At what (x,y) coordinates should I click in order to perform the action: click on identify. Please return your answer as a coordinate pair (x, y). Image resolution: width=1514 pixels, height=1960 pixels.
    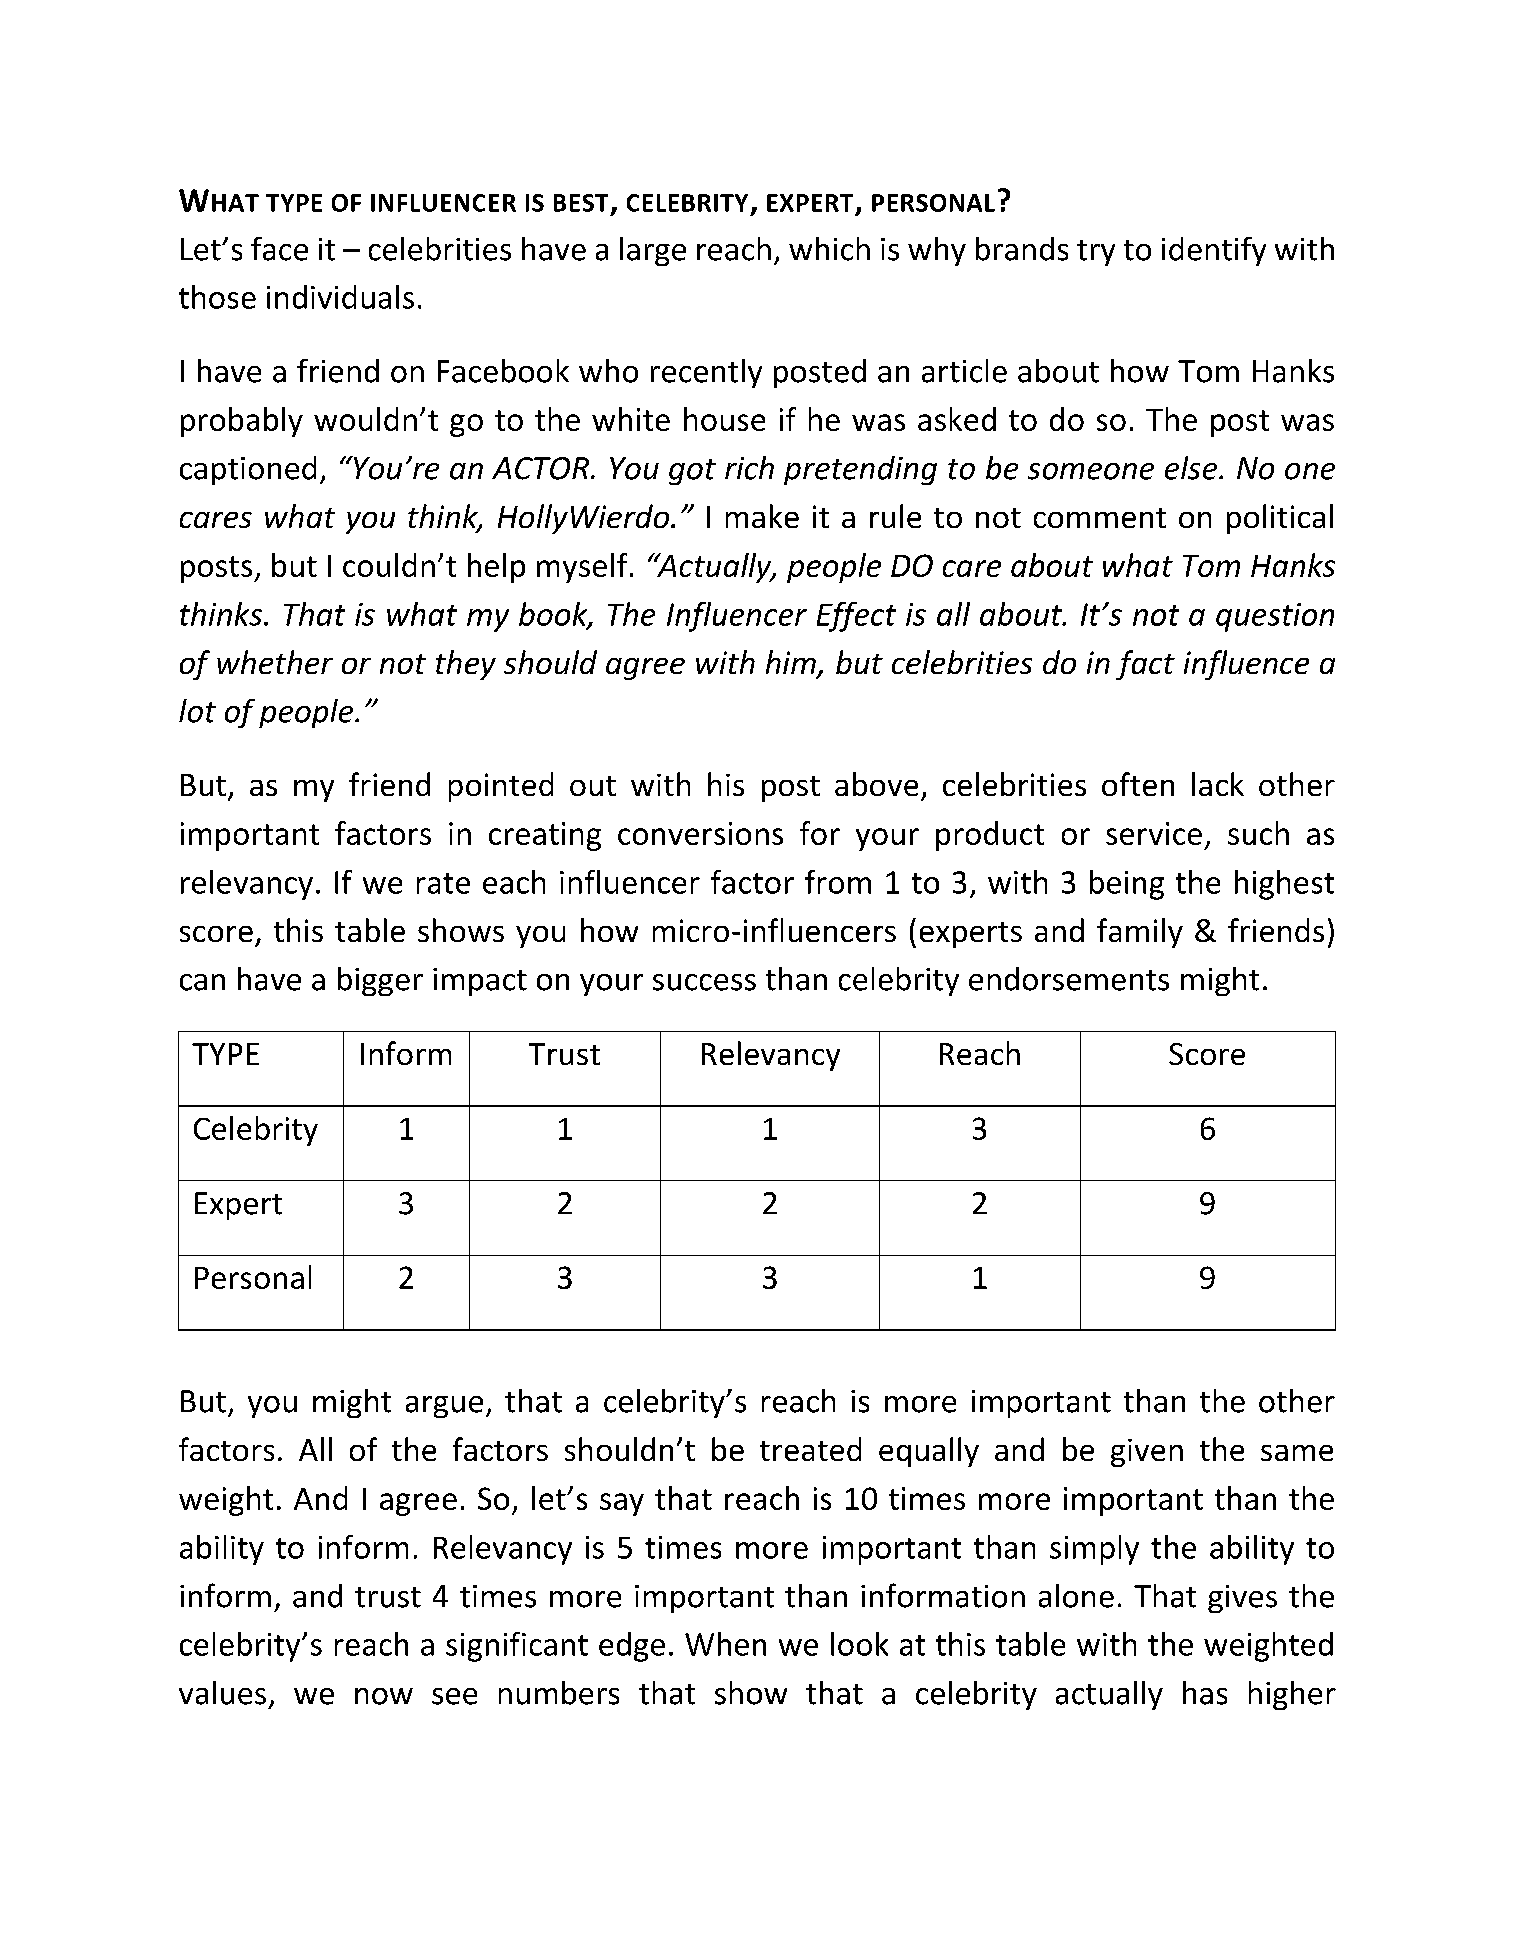
    Looking at the image, I should click on (1214, 251).
